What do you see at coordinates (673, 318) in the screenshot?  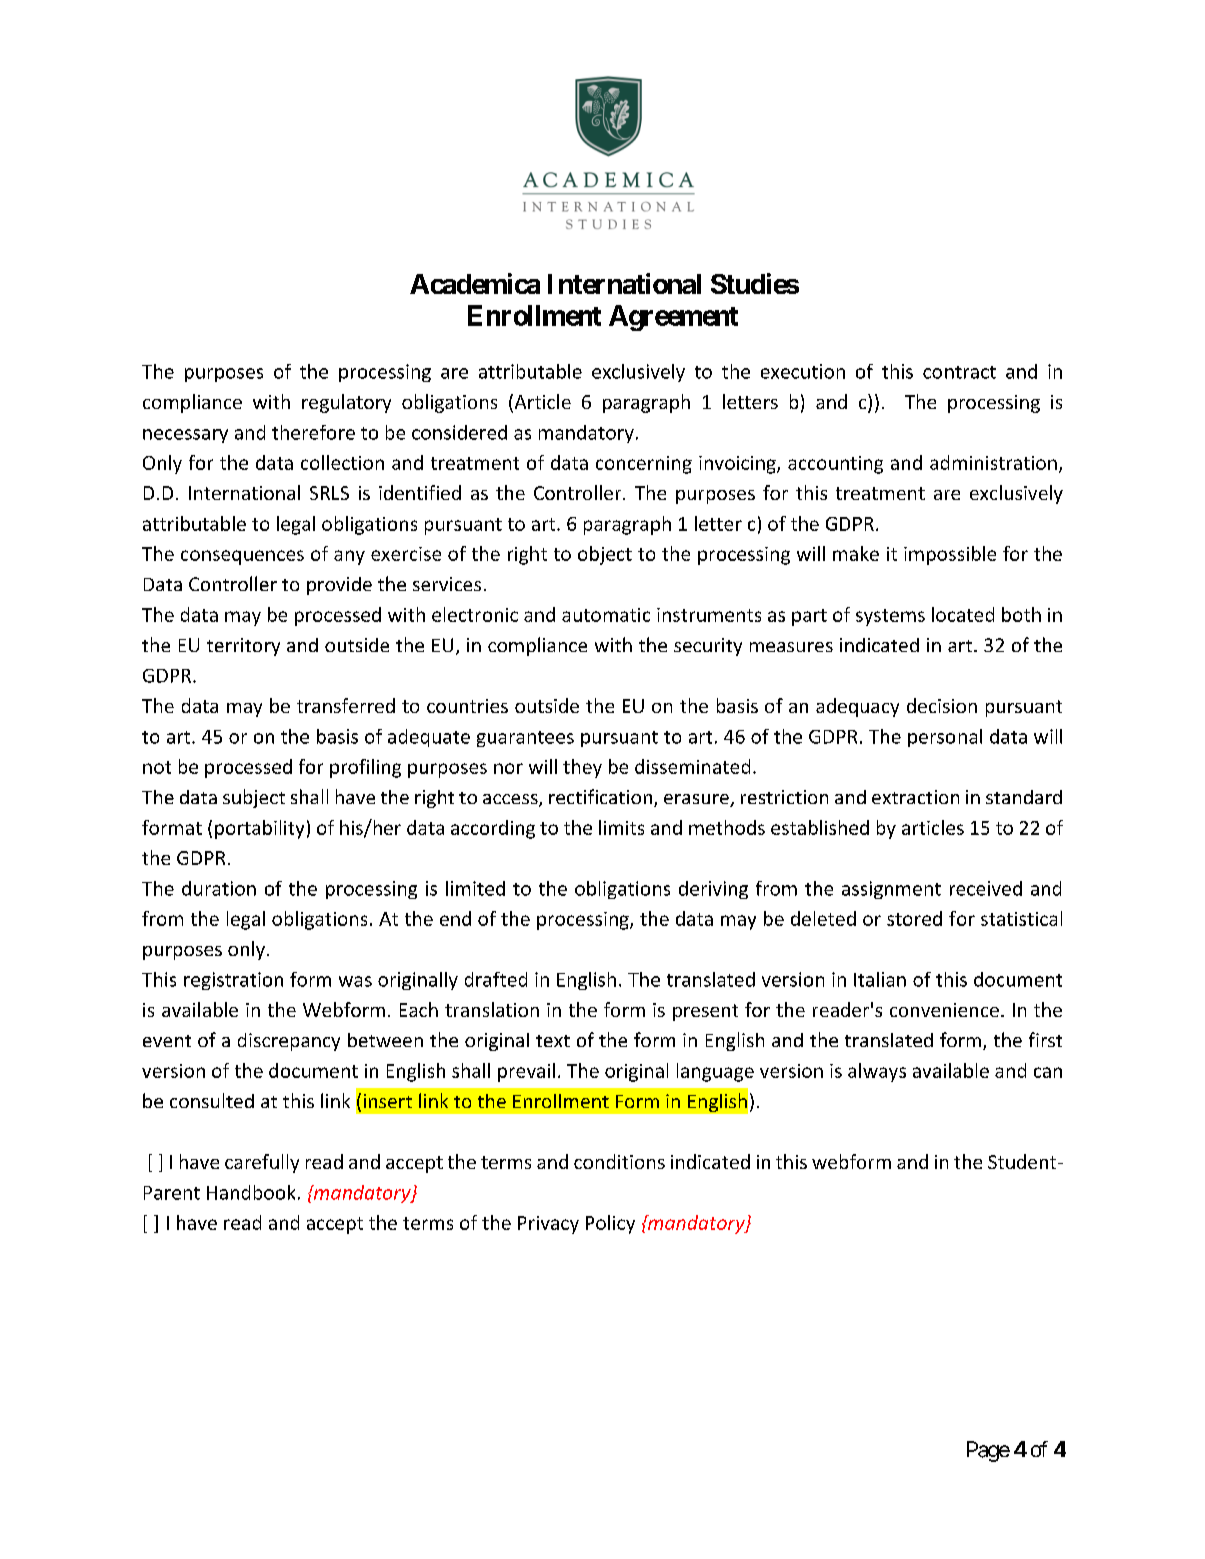 I see `Agreement` at bounding box center [673, 318].
